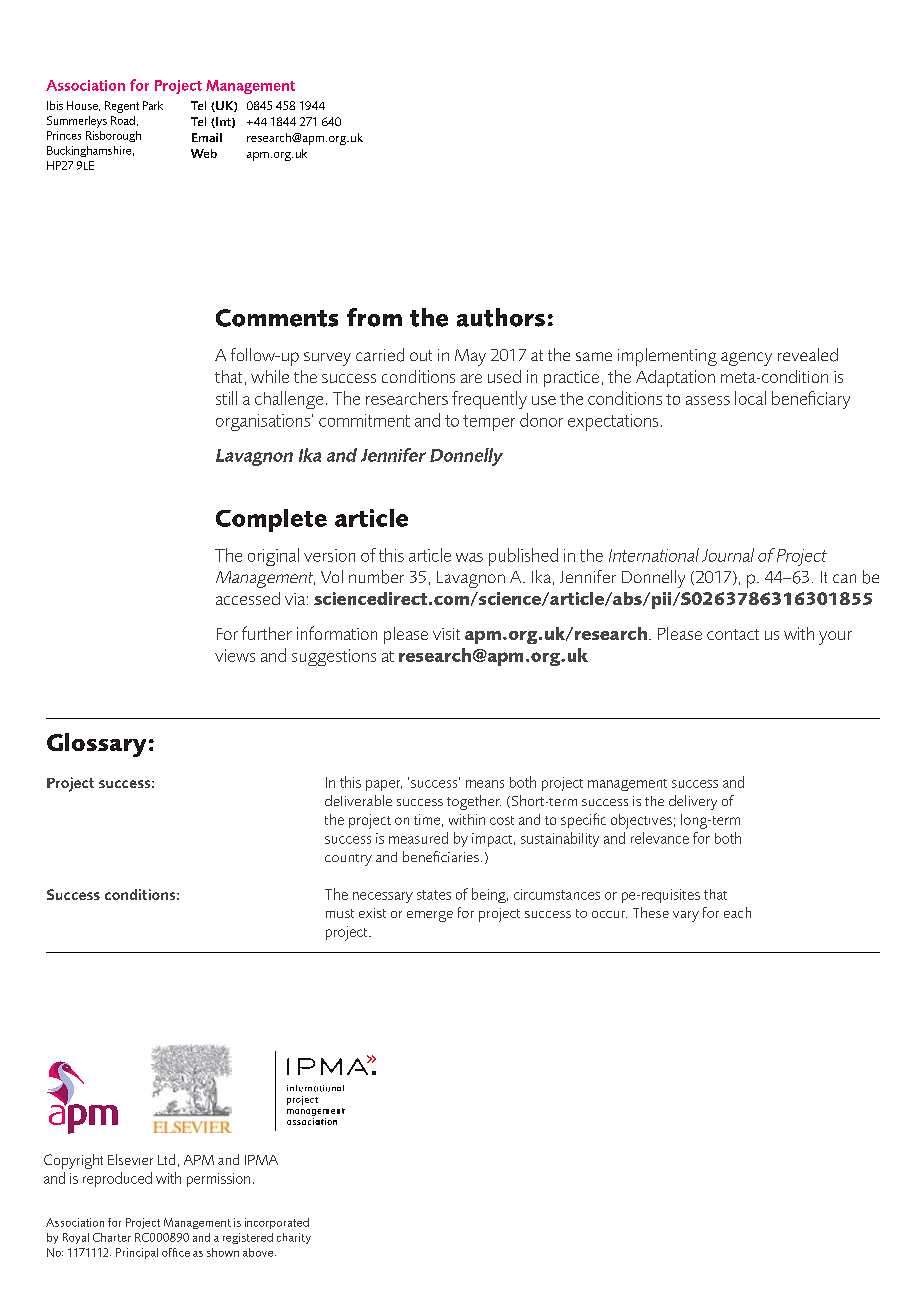 This page has height=1308, width=924. What do you see at coordinates (207, 137) in the page?
I see `Email` at bounding box center [207, 137].
